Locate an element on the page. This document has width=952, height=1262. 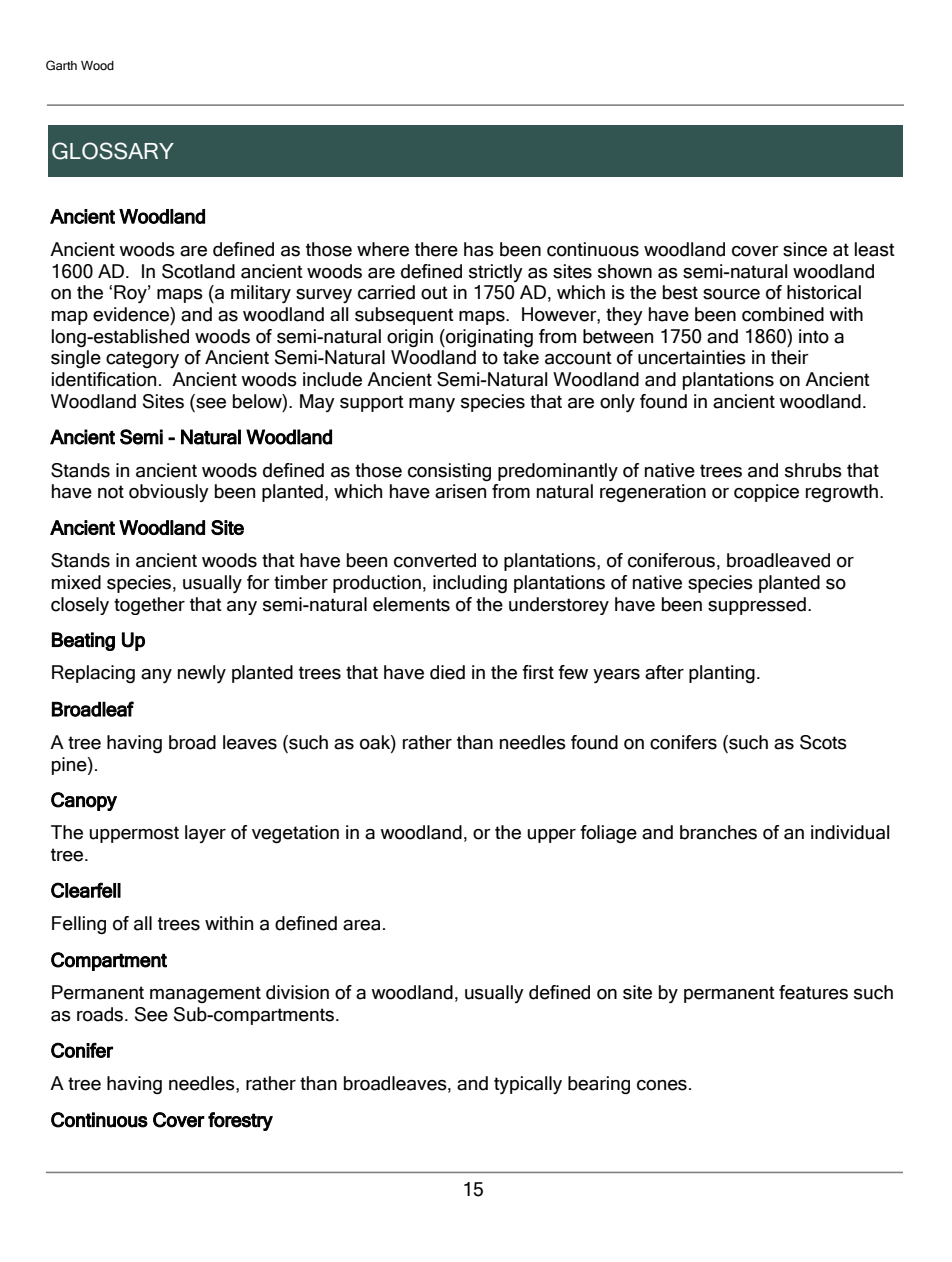
many is located at coordinates (432, 405).
